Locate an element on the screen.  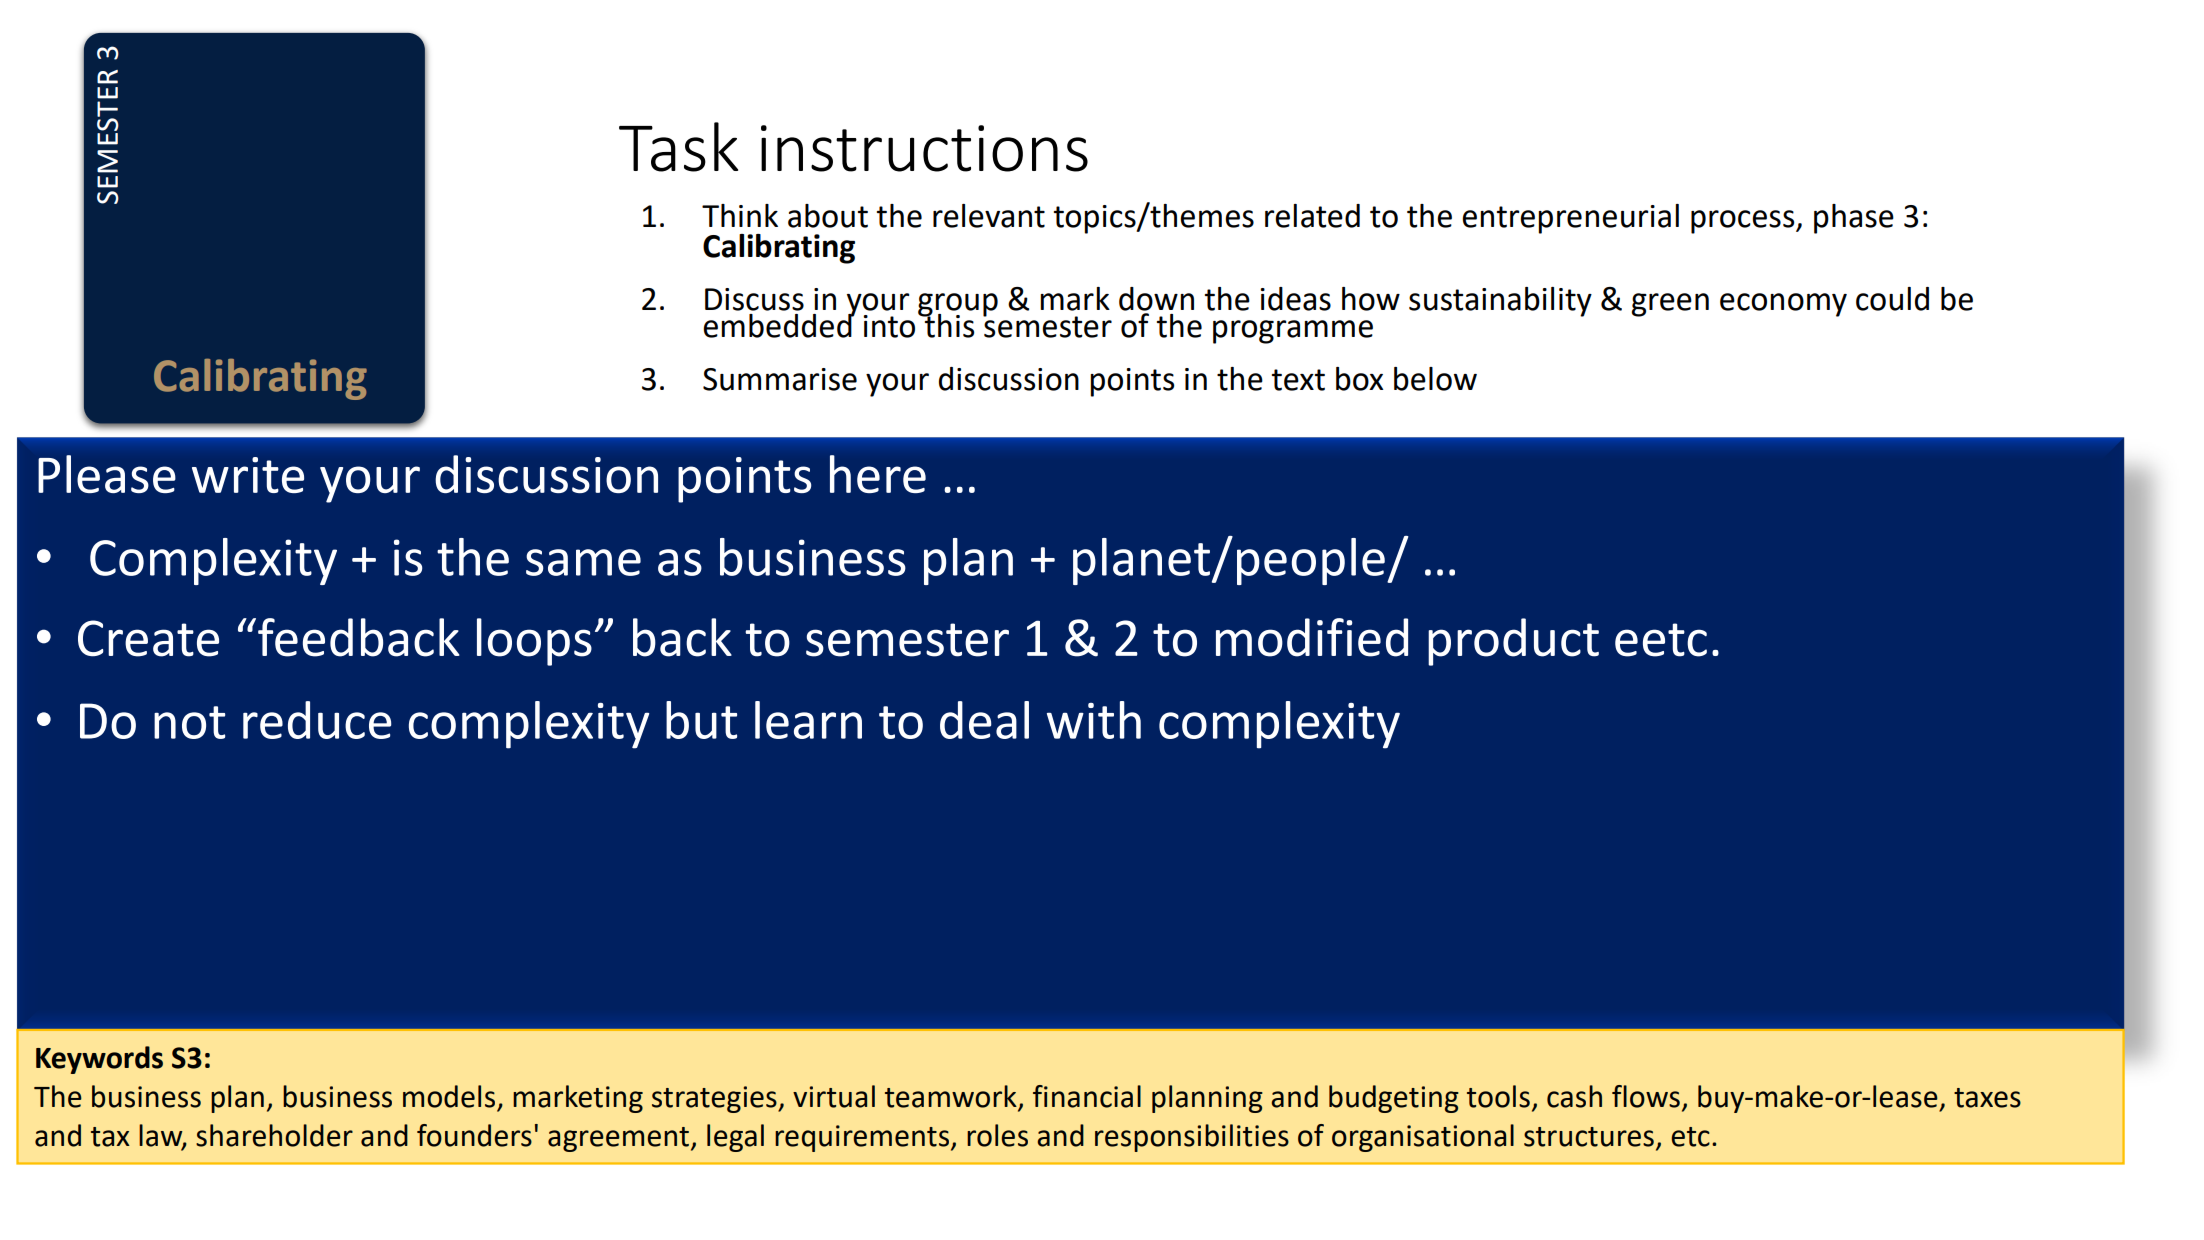
financial is located at coordinates (1087, 1096).
